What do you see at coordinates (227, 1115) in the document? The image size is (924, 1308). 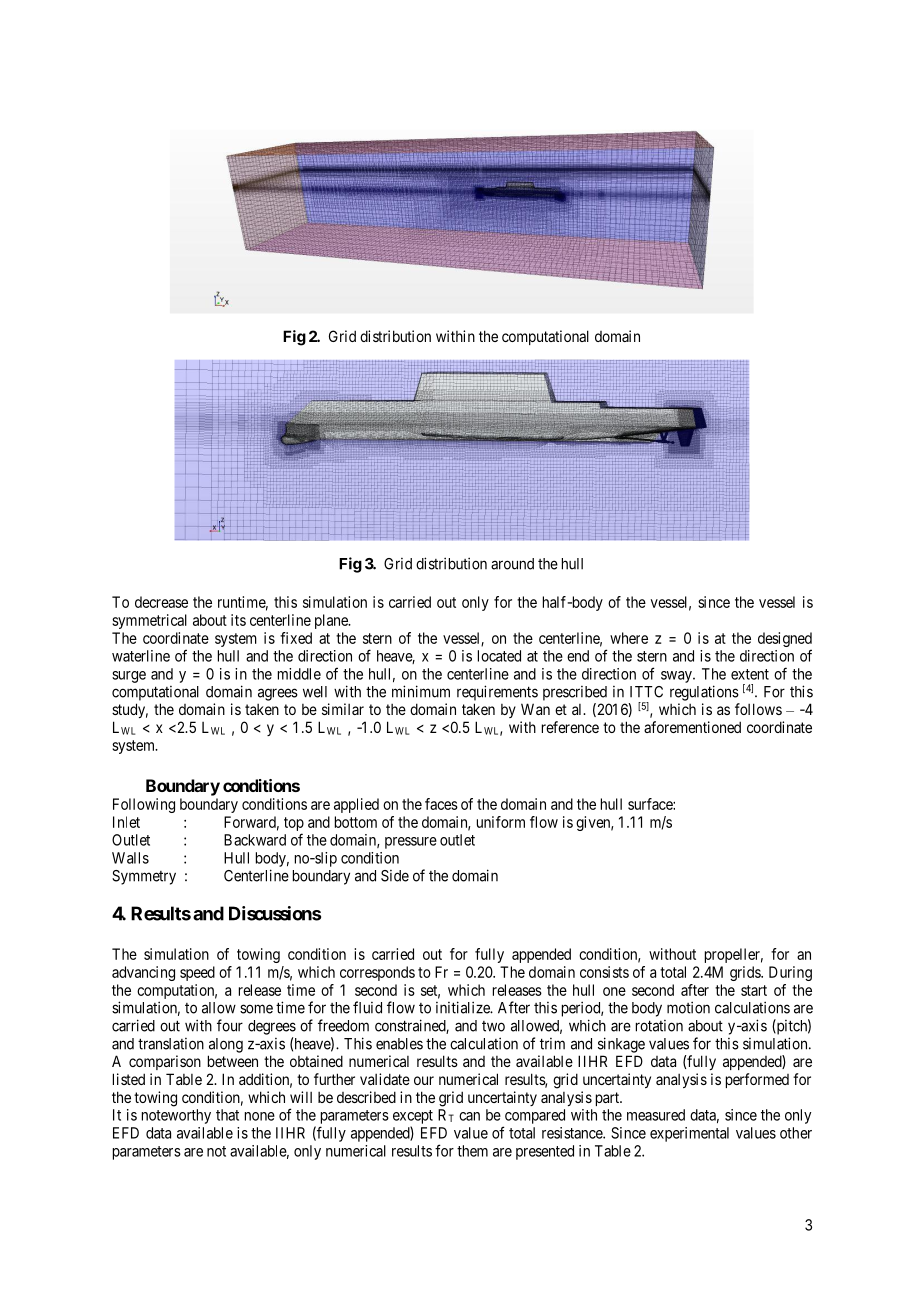 I see `that` at bounding box center [227, 1115].
